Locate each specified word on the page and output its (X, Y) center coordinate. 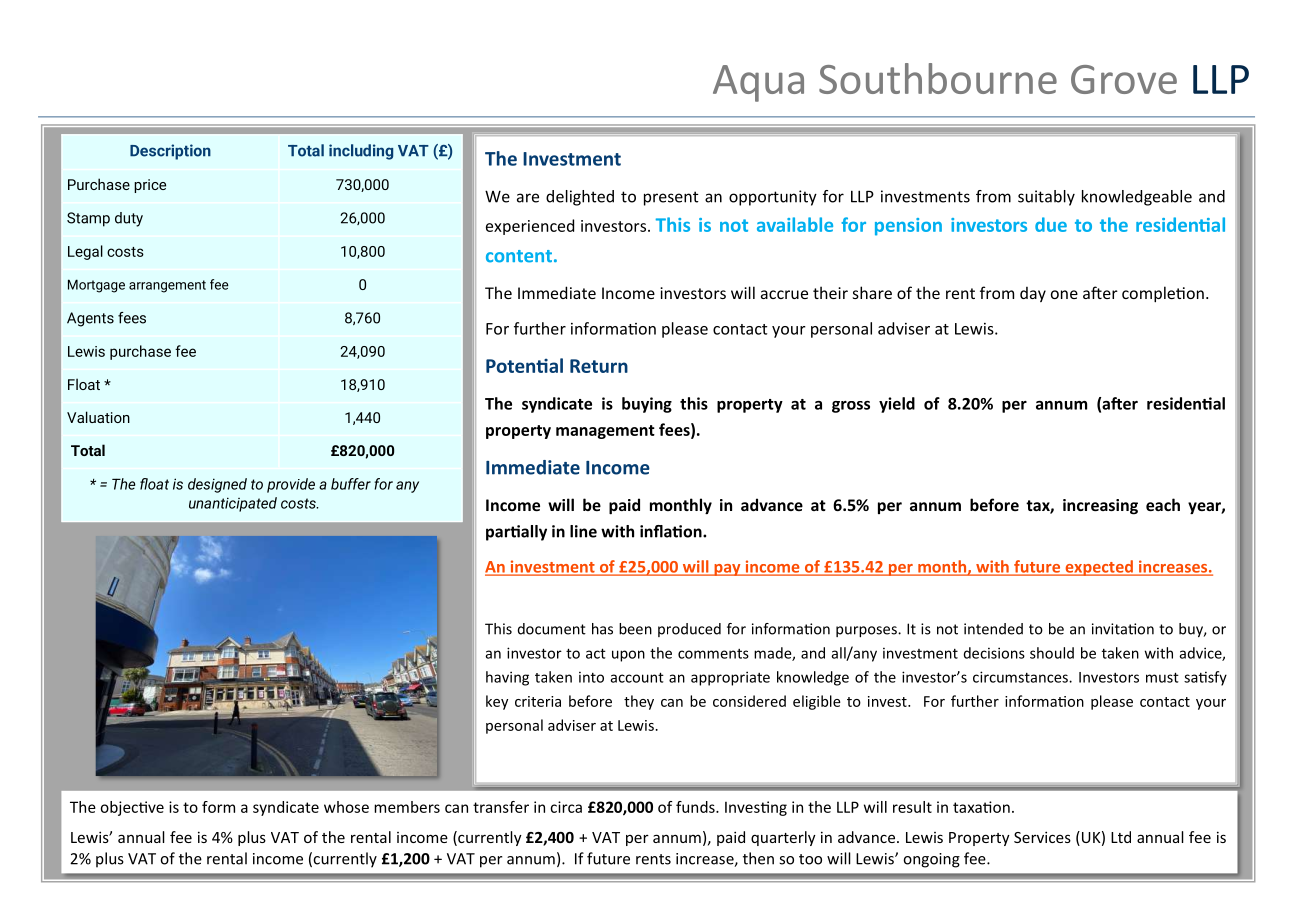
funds (696, 807)
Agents (90, 319)
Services (1042, 837)
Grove (1124, 79)
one (1064, 294)
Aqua (758, 83)
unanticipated (233, 504)
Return (599, 366)
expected (1099, 568)
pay (727, 570)
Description (170, 152)
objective (132, 808)
